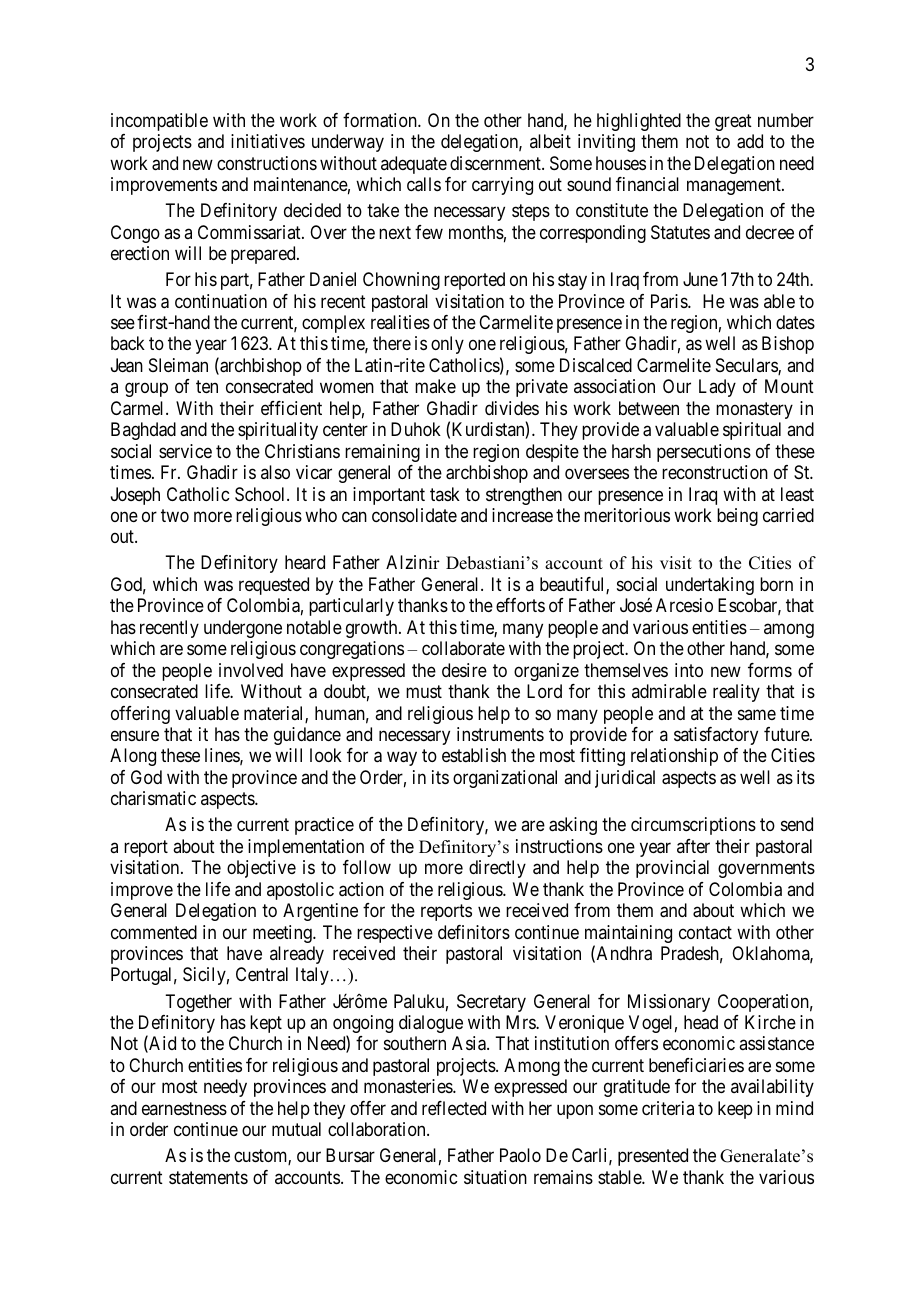 This screenshot has height=1308, width=924. What do you see at coordinates (261, 869) in the screenshot?
I see `objective` at bounding box center [261, 869].
